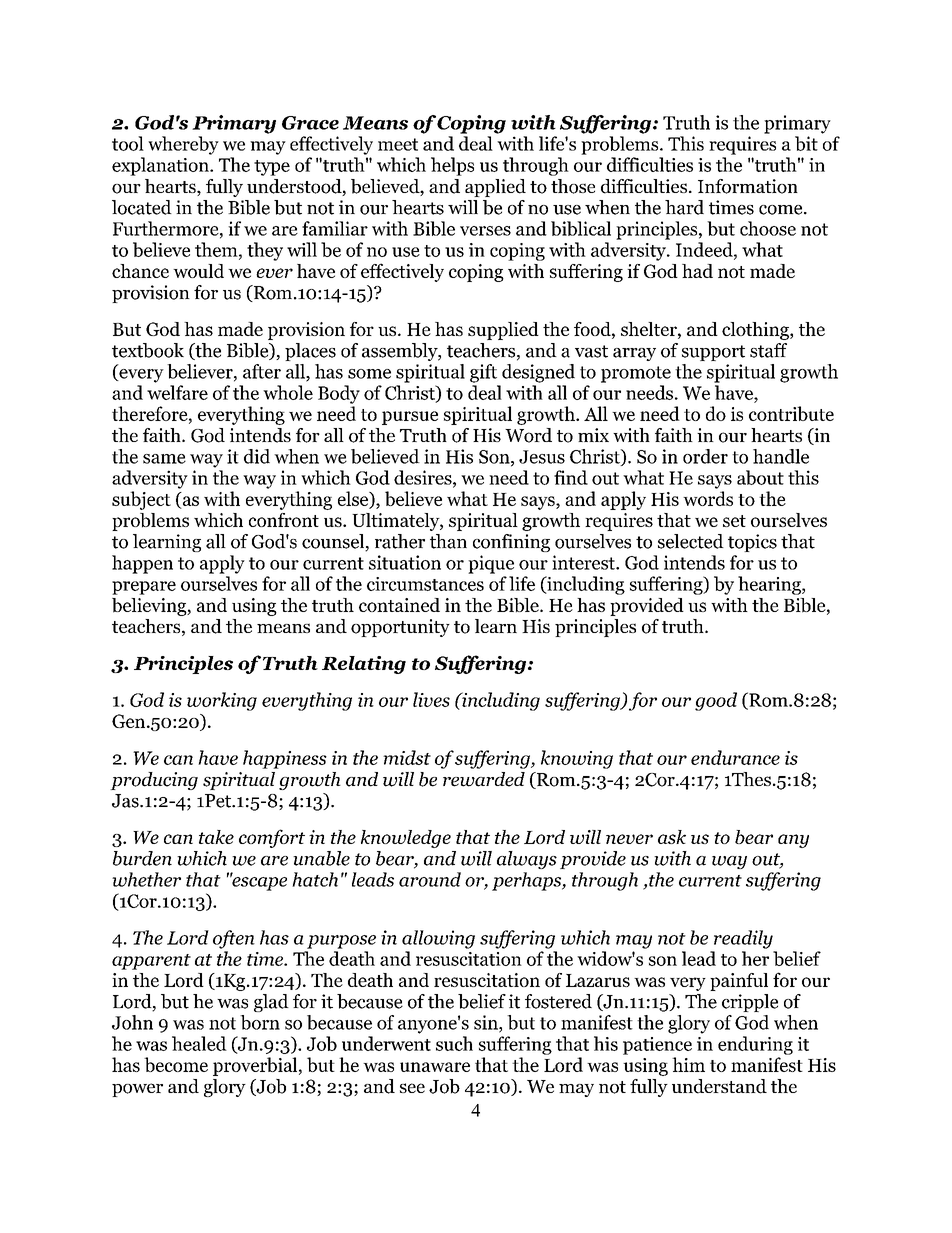 This screenshot has height=1233, width=952. Describe the element at coordinates (183, 145) in the screenshot. I see `whereby` at that location.
